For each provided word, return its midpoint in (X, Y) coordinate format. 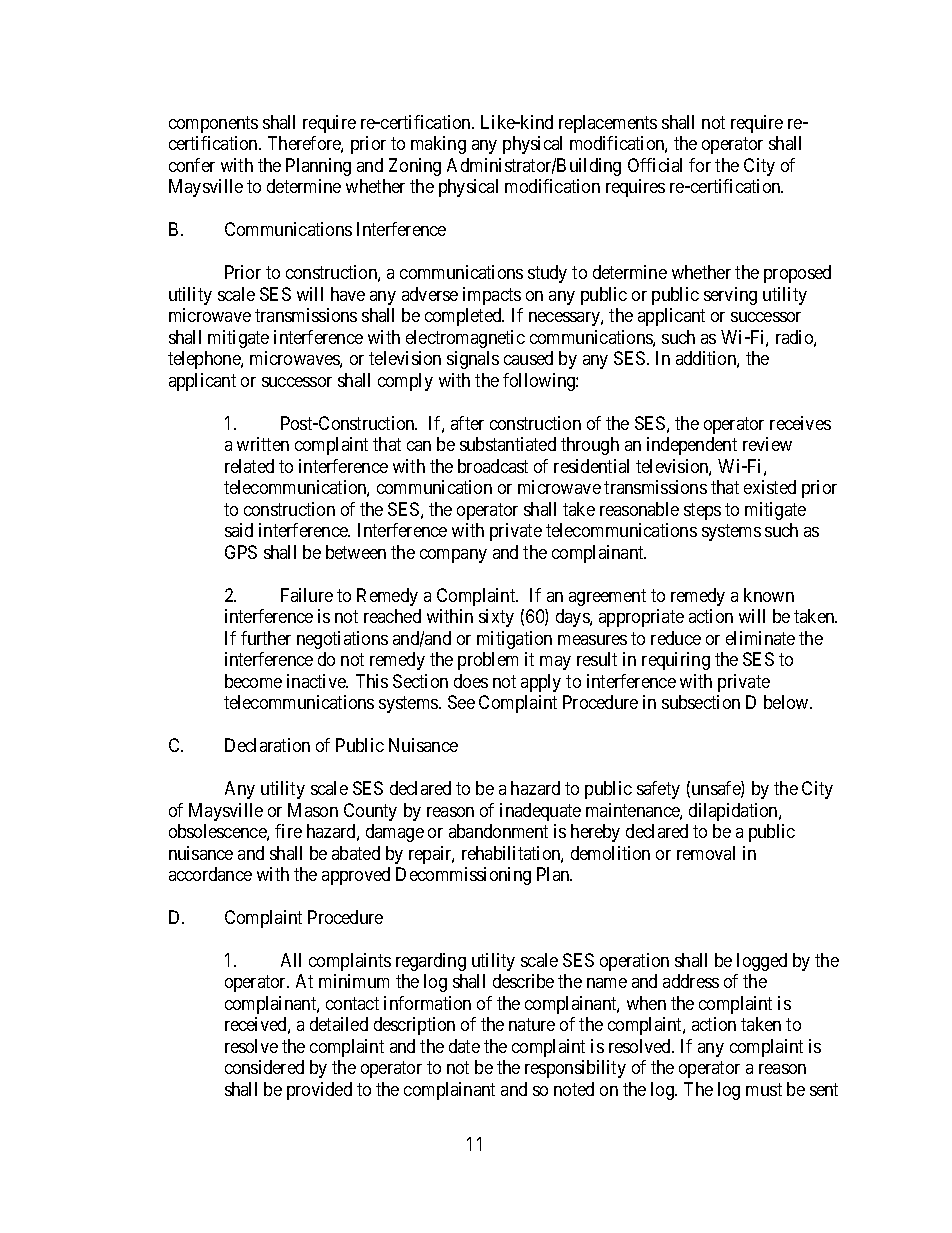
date (464, 1046)
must (764, 1089)
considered (264, 1067)
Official (655, 165)
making (438, 145)
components (213, 124)
